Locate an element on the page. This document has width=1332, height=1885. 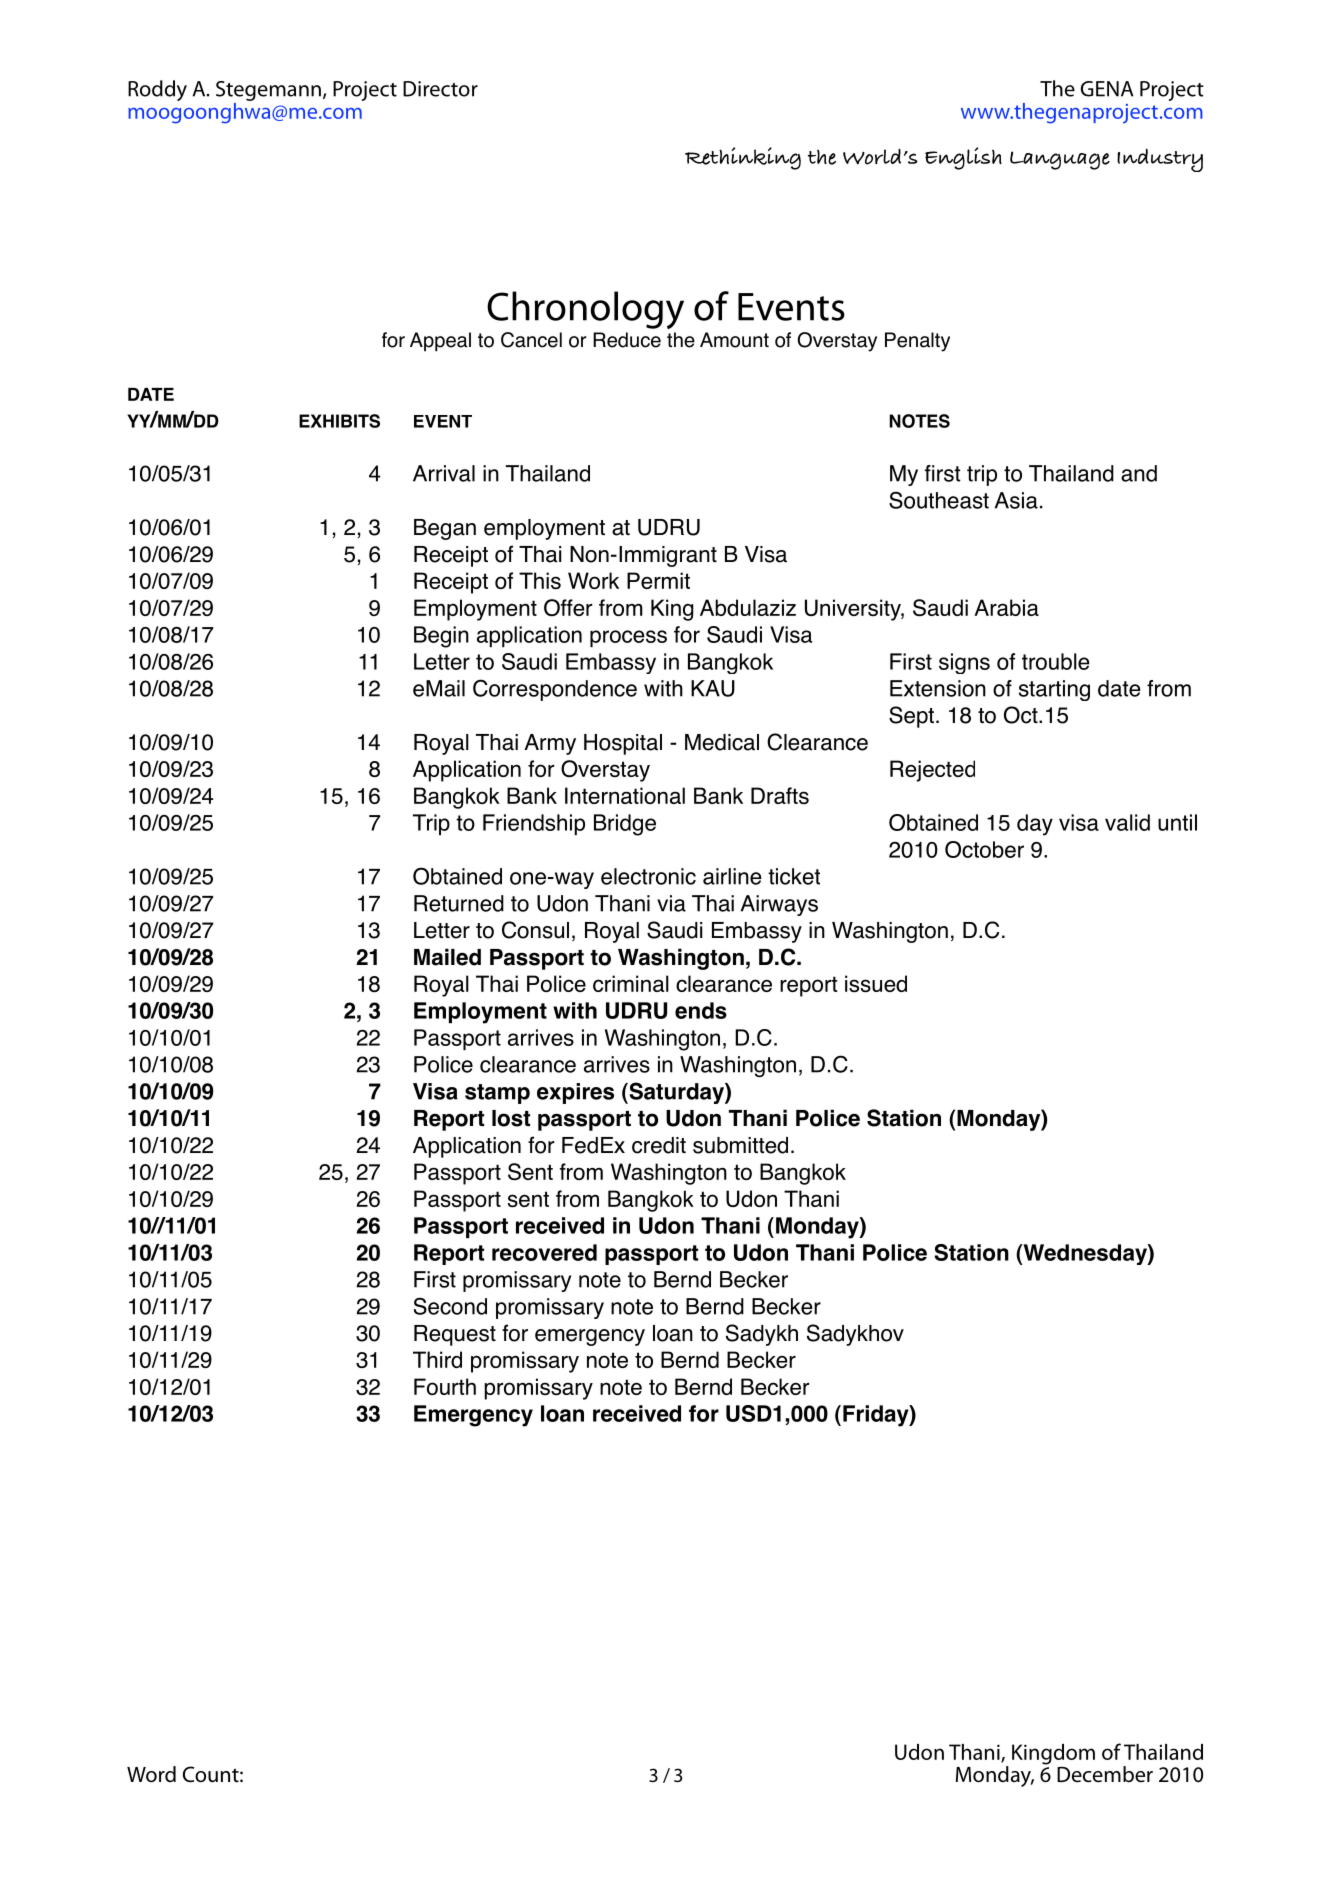
Roddy is located at coordinates (157, 90).
